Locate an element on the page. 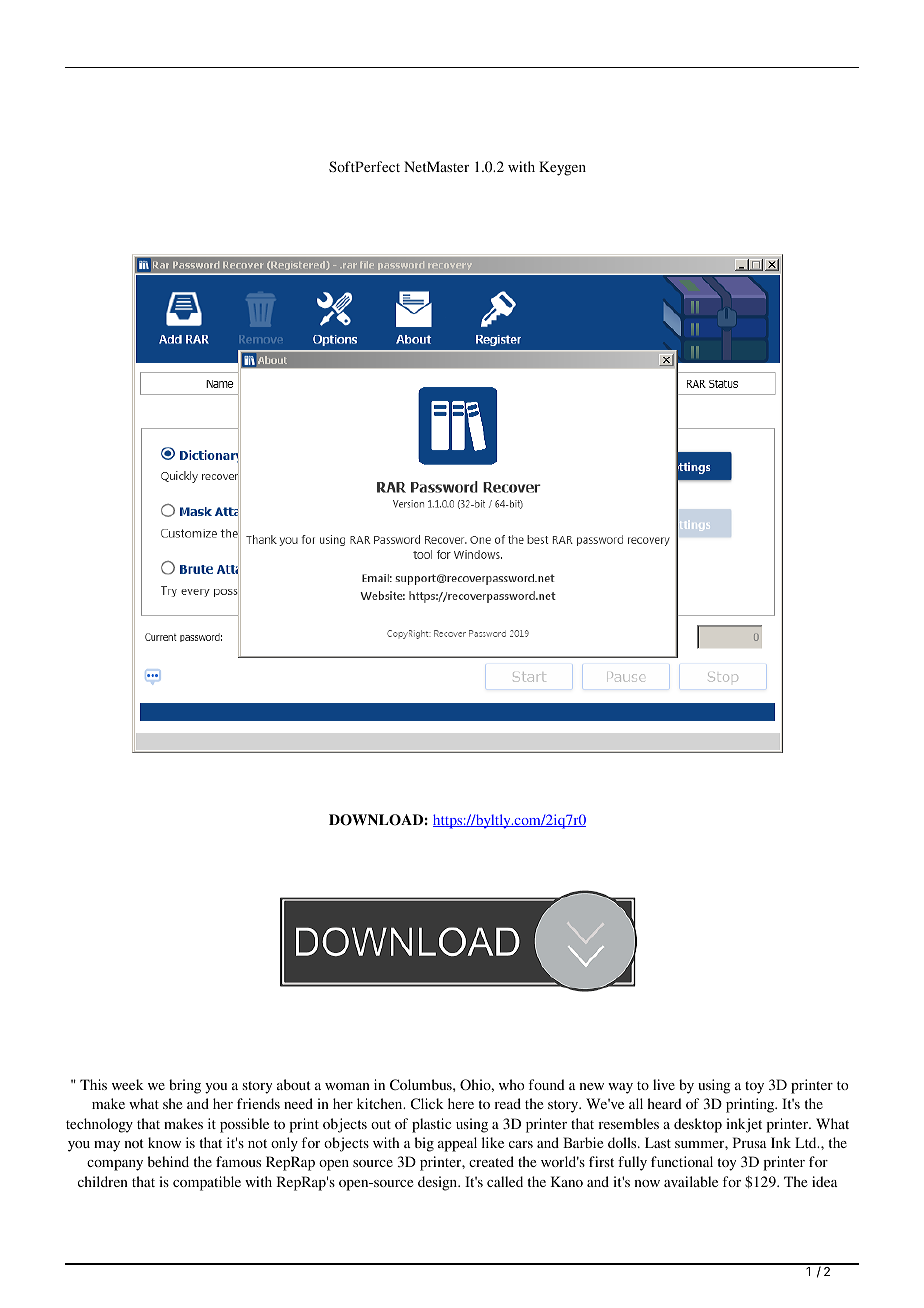 This page has height=1308, width=924. who is located at coordinates (511, 1084).
